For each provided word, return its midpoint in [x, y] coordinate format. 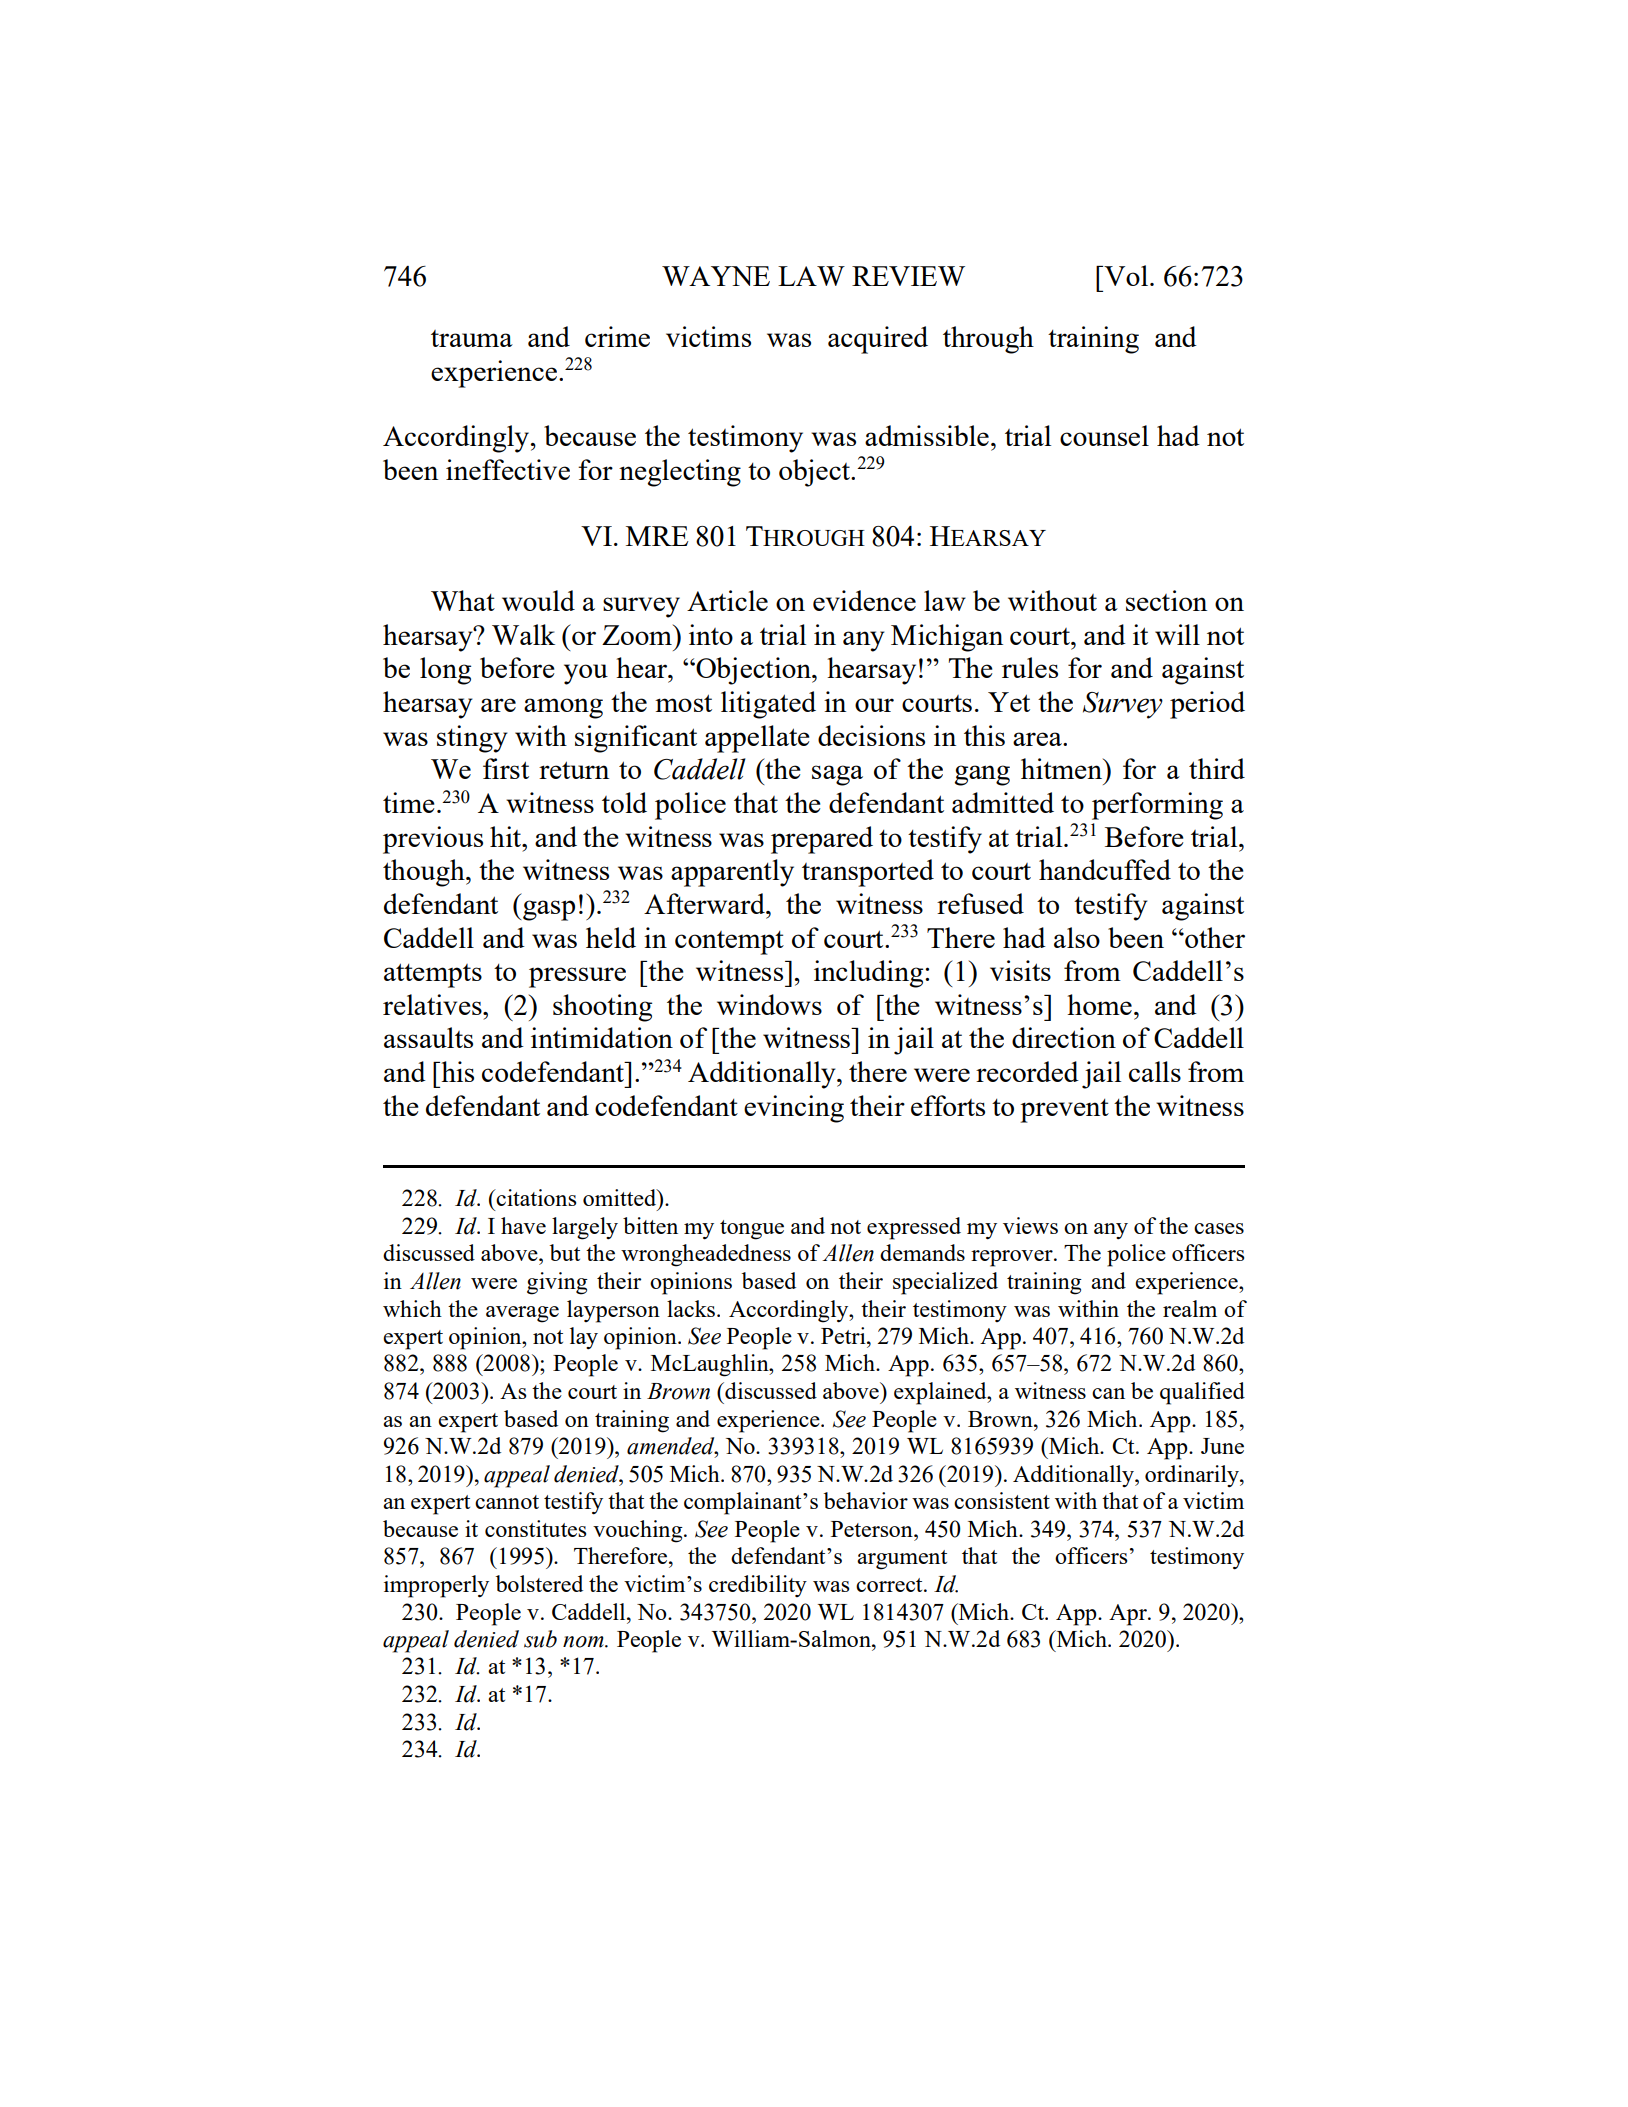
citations [535, 1197]
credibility [758, 1586]
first [506, 768]
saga [837, 775]
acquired [878, 340]
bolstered [539, 1583]
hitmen [1062, 768]
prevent [1064, 1111]
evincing [794, 1109]
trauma [472, 338]
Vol [1125, 275]
